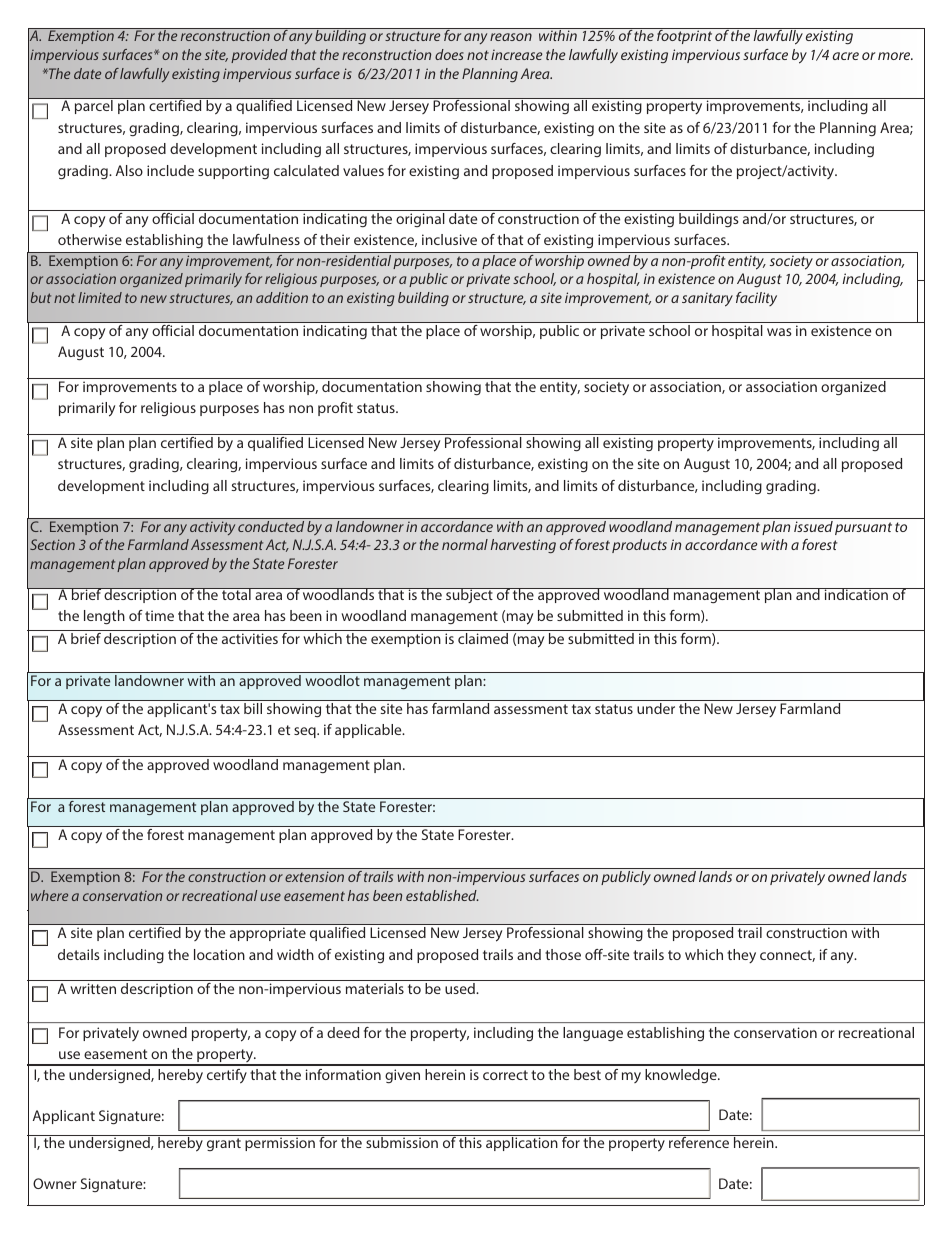 The width and height of the document is (952, 1233). Describe the element at coordinates (846, 56) in the document. I see `acre` at that location.
